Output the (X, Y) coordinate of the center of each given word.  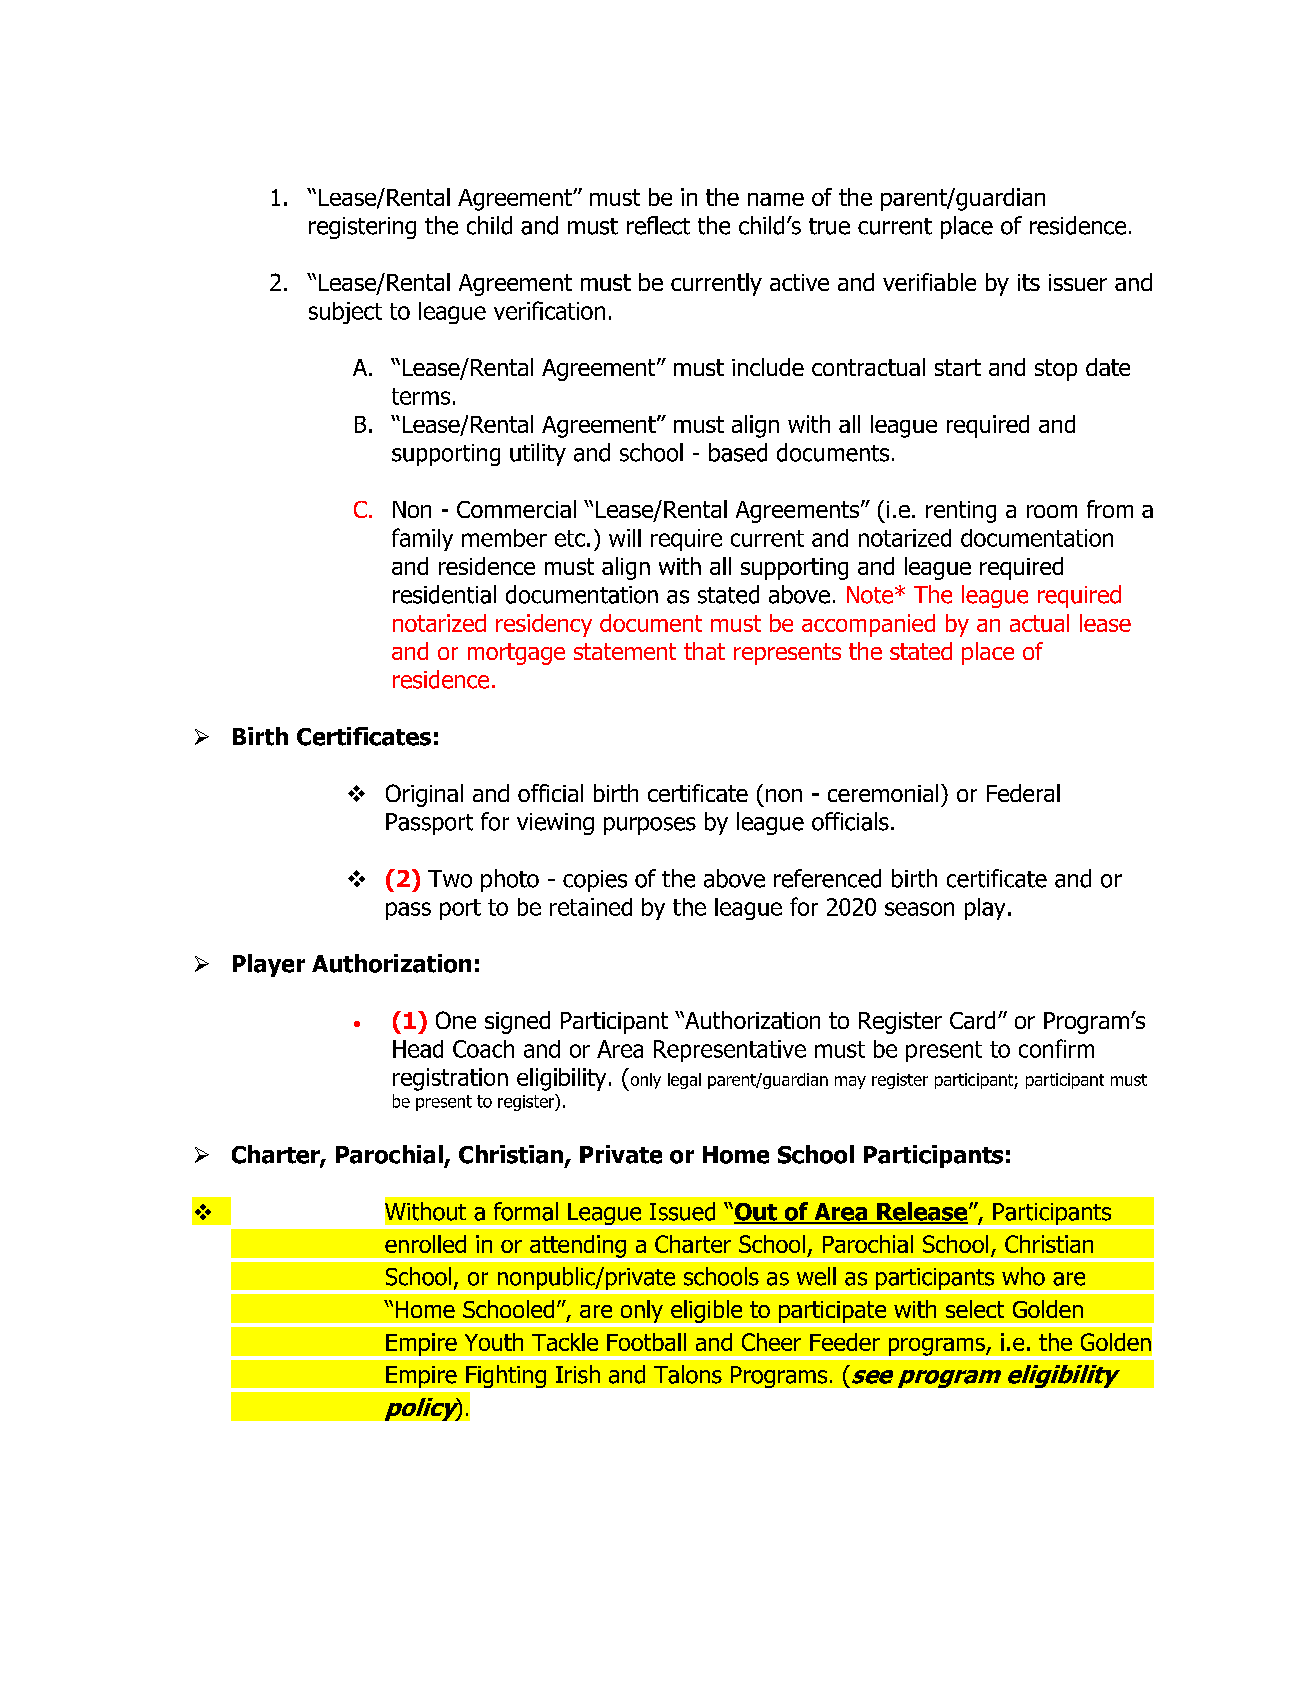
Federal (1023, 793)
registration (450, 1079)
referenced (827, 878)
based (738, 452)
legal (684, 1081)
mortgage (516, 654)
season (919, 909)
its (1029, 282)
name (776, 199)
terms (421, 396)
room (1052, 511)
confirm (1056, 1048)
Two (450, 879)
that (704, 651)
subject (345, 313)
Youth (494, 1342)
